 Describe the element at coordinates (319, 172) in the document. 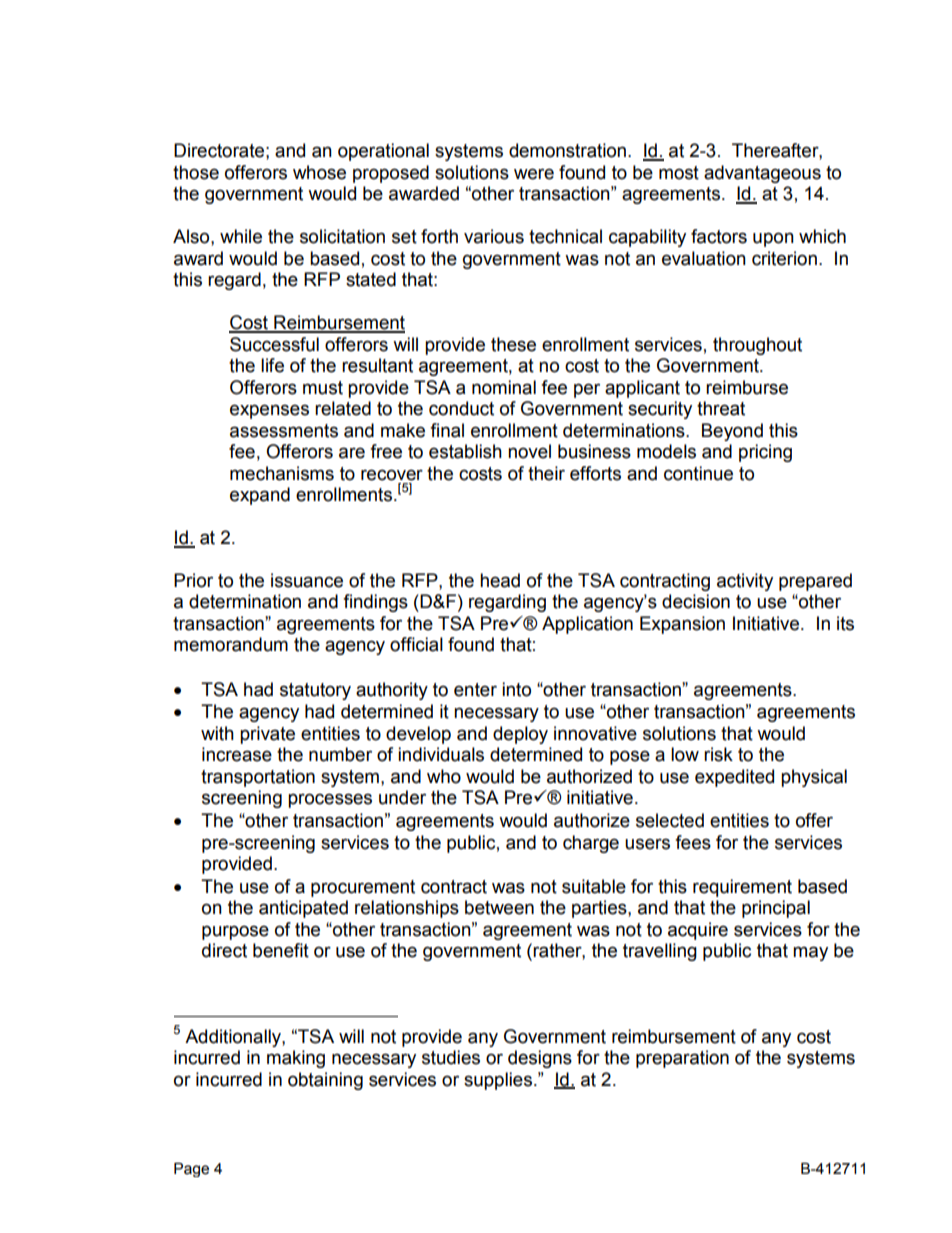

I see `whose` at that location.
